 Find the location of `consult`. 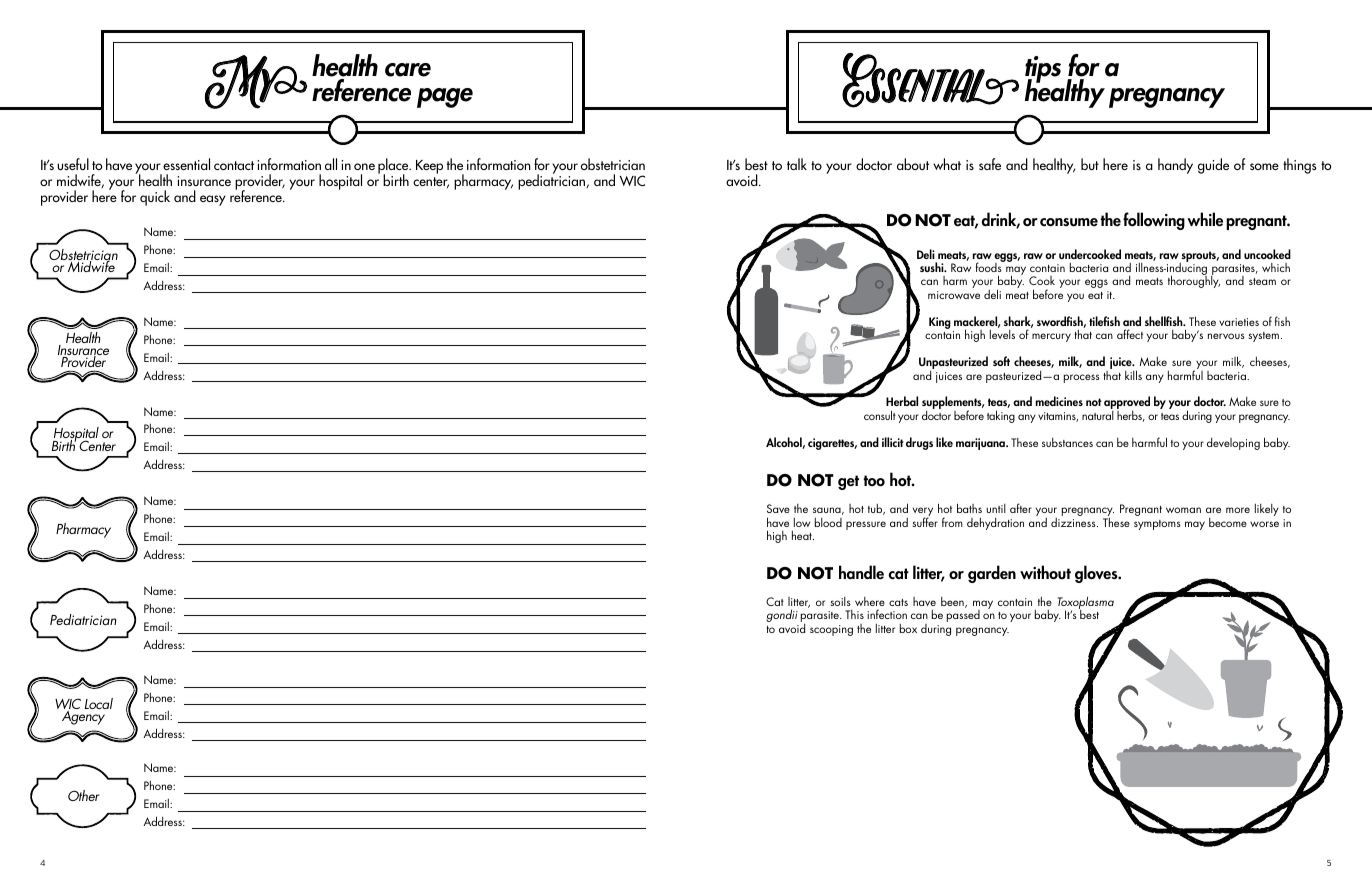

consult is located at coordinates (880, 415).
